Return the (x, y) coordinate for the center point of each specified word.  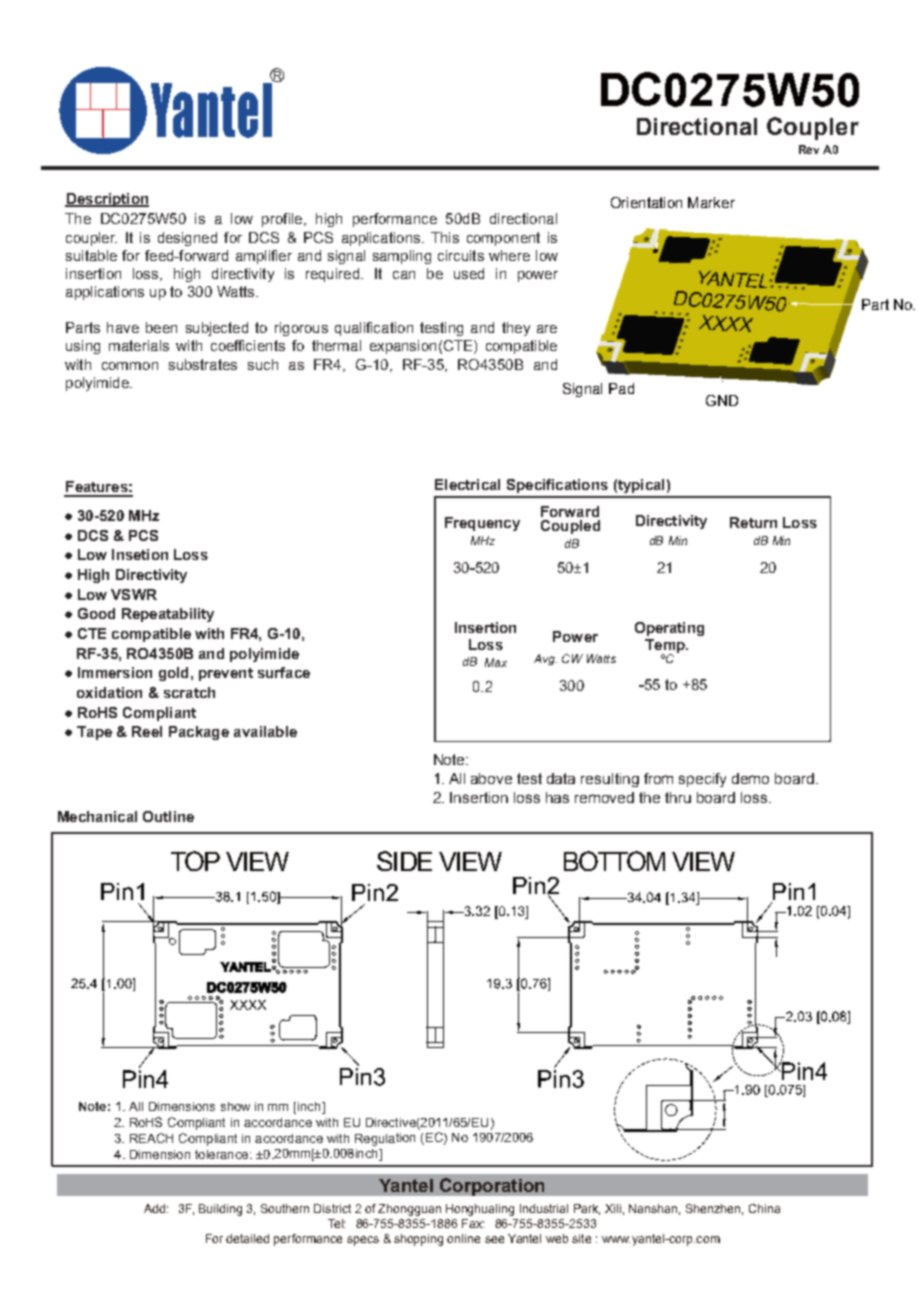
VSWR (134, 594)
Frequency (482, 524)
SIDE (404, 861)
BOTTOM (614, 861)
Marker (711, 202)
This (445, 237)
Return (753, 522)
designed (187, 239)
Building (220, 1210)
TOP (195, 861)
